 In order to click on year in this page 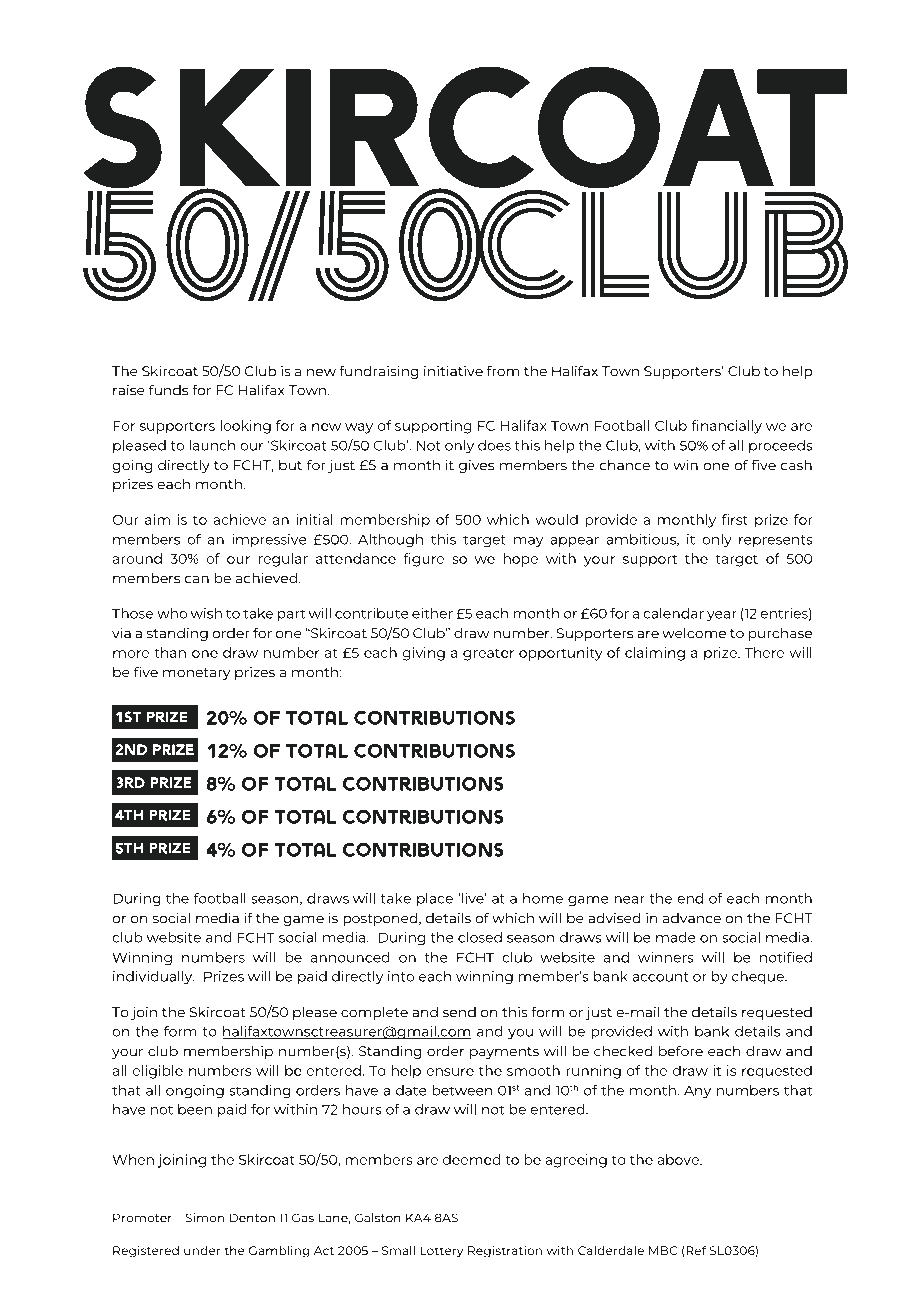, I will do `click(722, 616)`.
